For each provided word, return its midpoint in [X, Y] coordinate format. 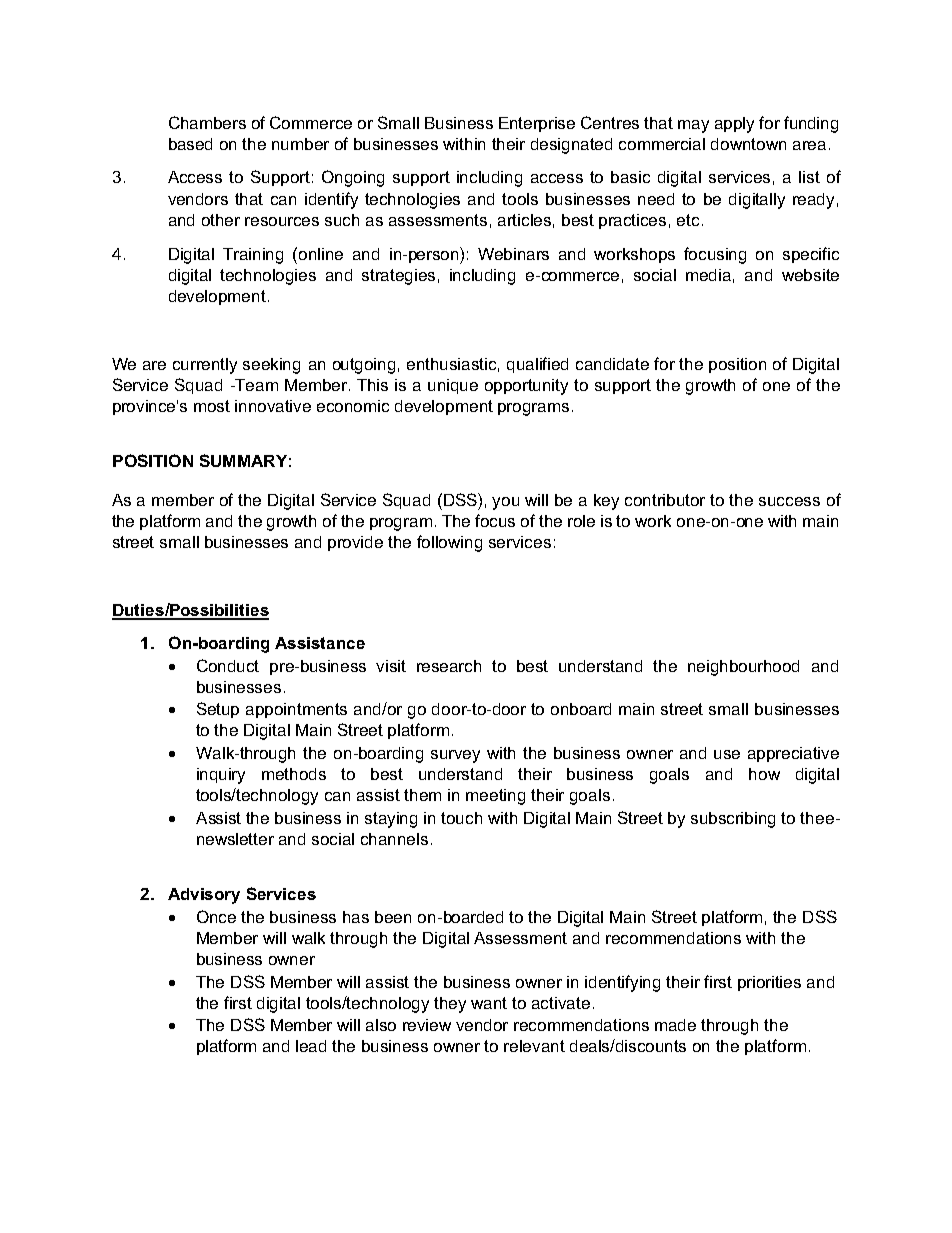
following [449, 543]
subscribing [733, 820]
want [489, 1003]
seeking [271, 366]
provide [355, 543]
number [300, 144]
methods [294, 774]
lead [311, 1046]
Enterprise [537, 124]
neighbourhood [743, 668]
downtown [748, 144]
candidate [612, 364]
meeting [495, 797]
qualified [537, 365]
